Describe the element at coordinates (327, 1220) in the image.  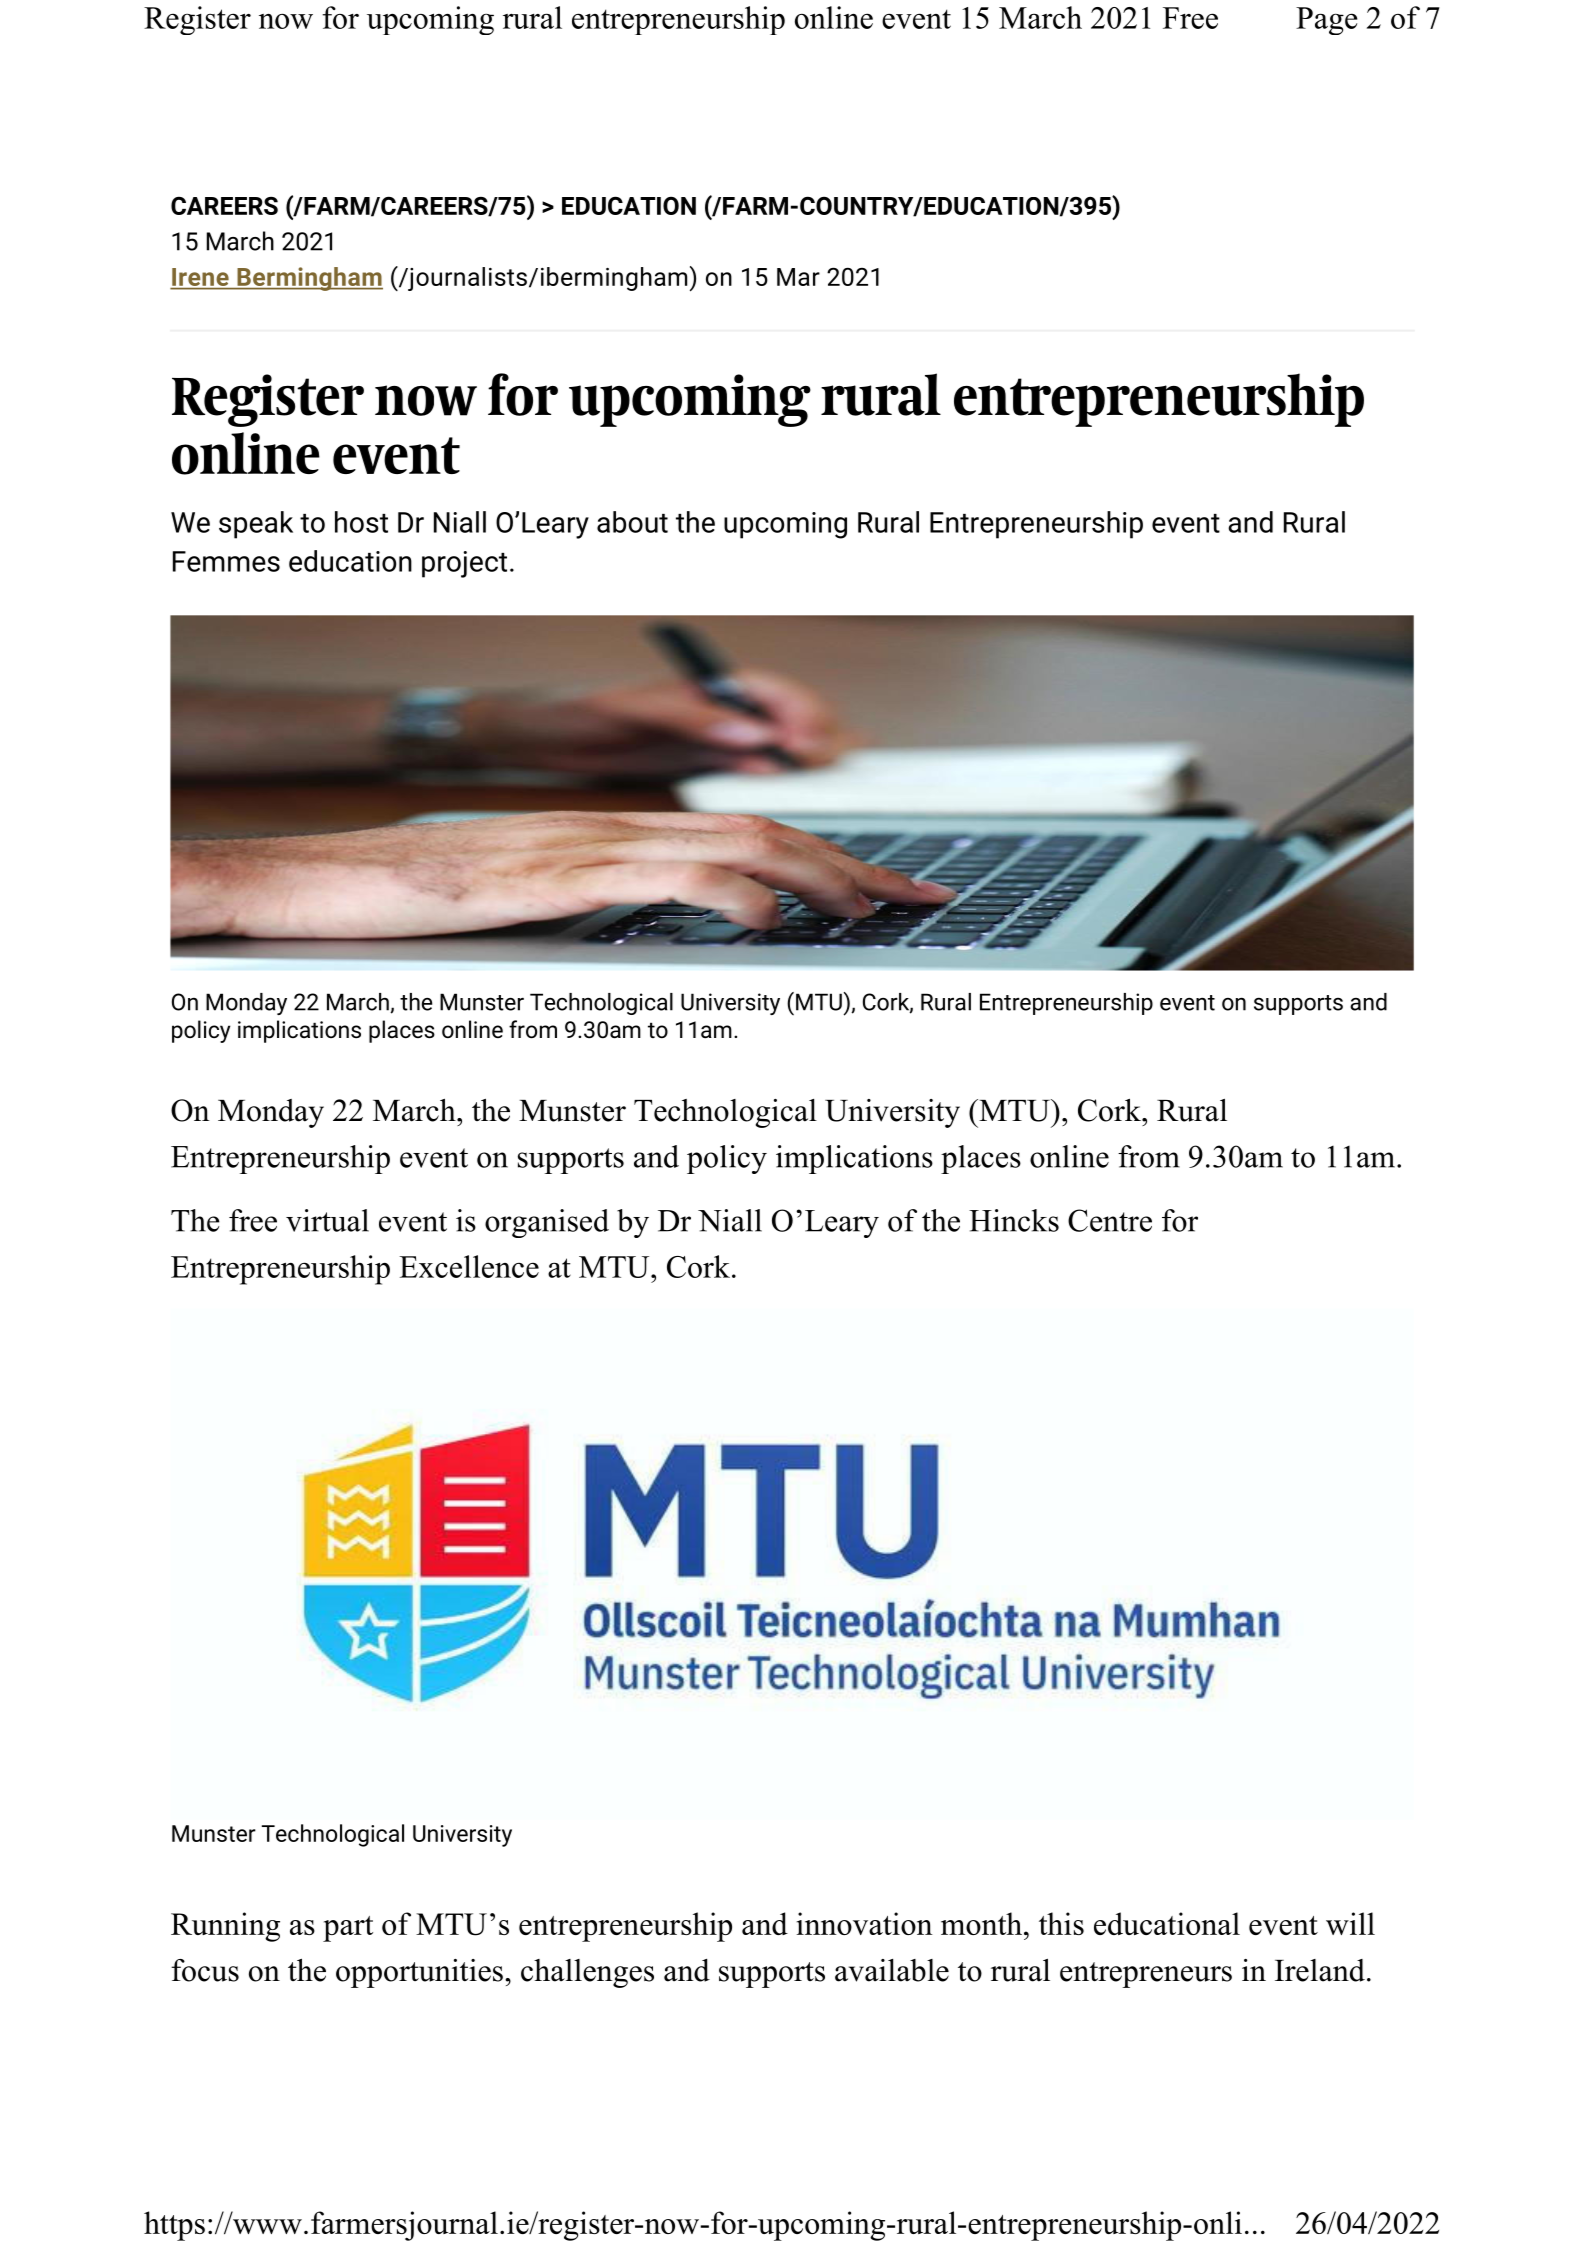
I see `virtual` at that location.
